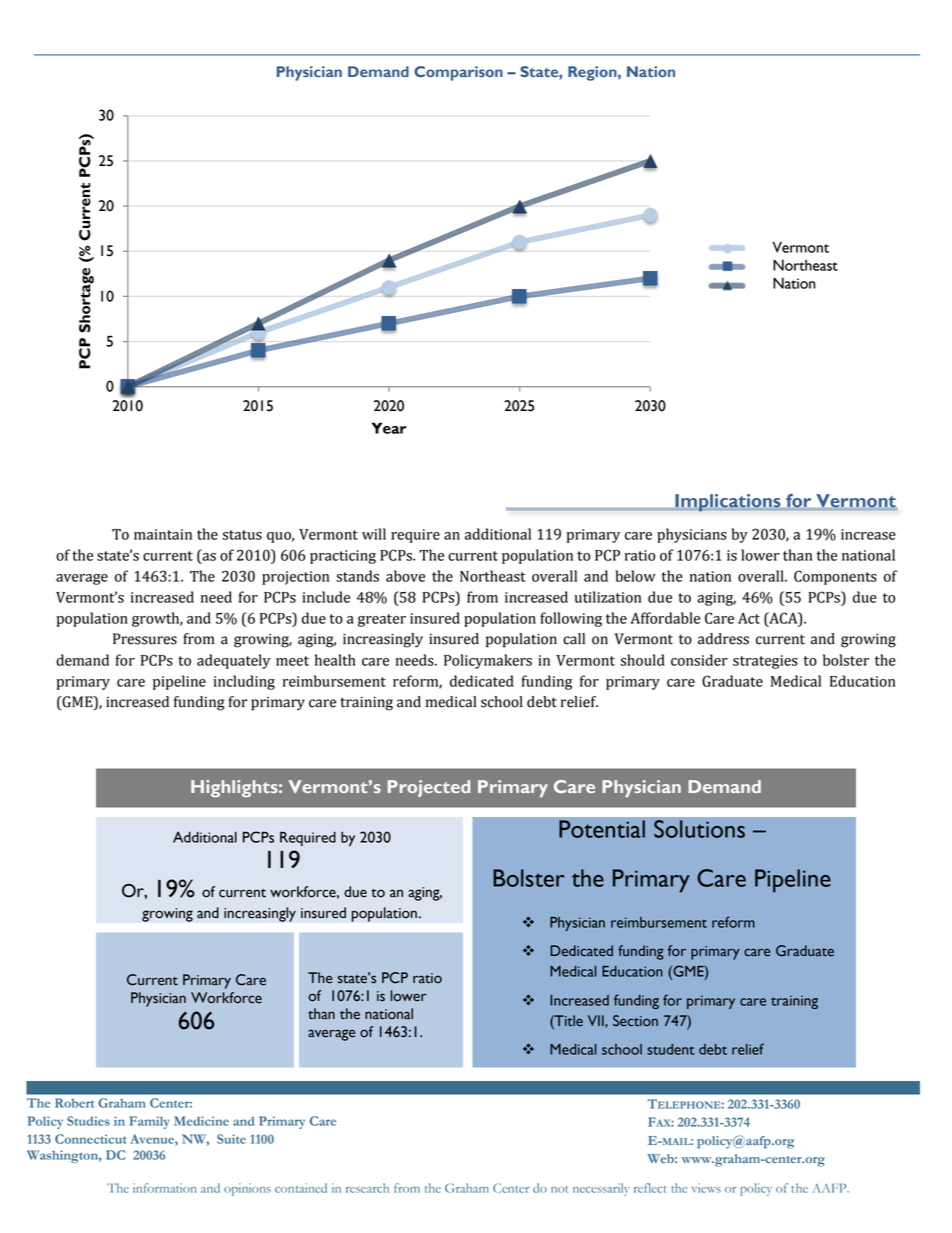  What do you see at coordinates (728, 503) in the page?
I see `Implications` at bounding box center [728, 503].
